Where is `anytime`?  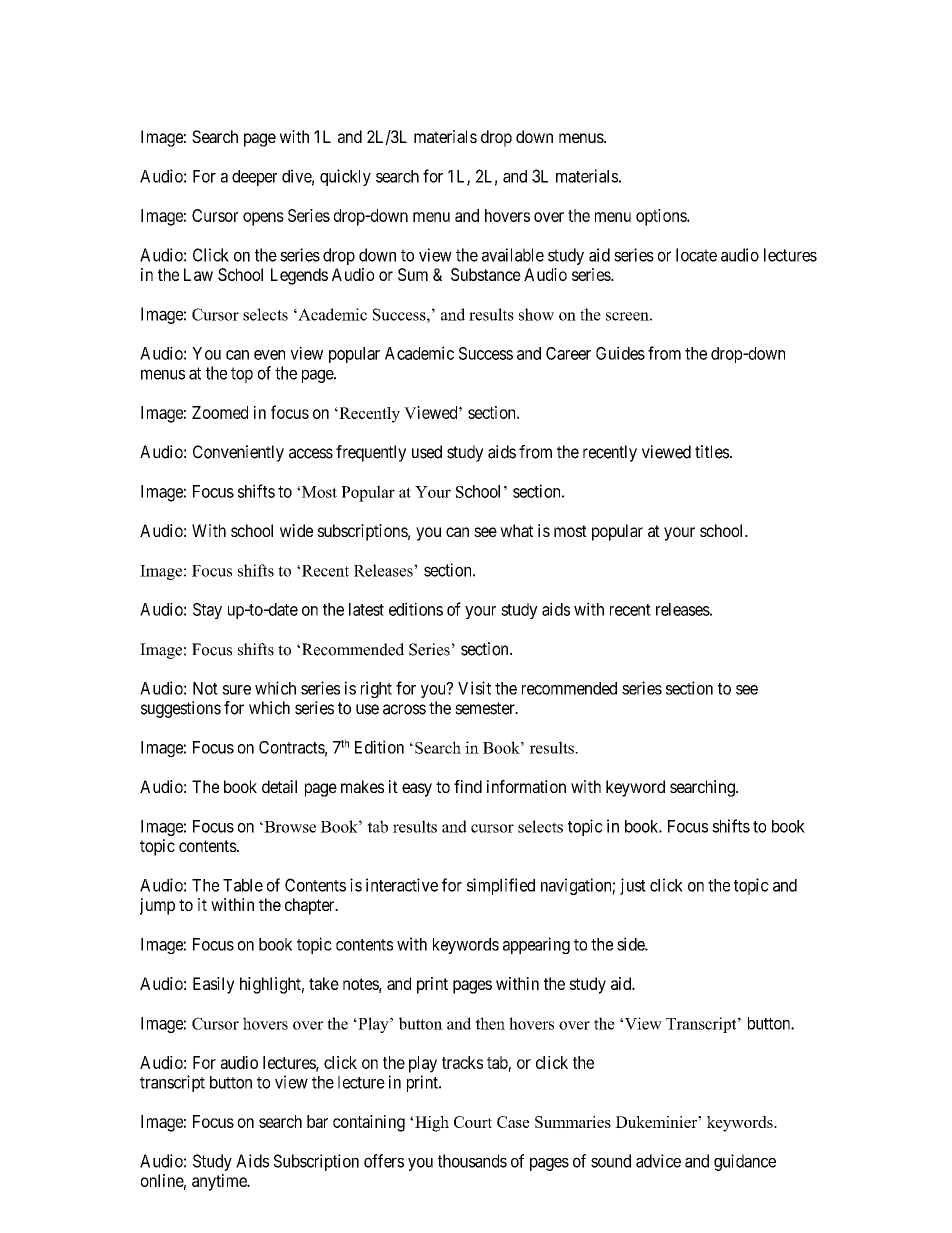 anytime is located at coordinates (220, 1182).
